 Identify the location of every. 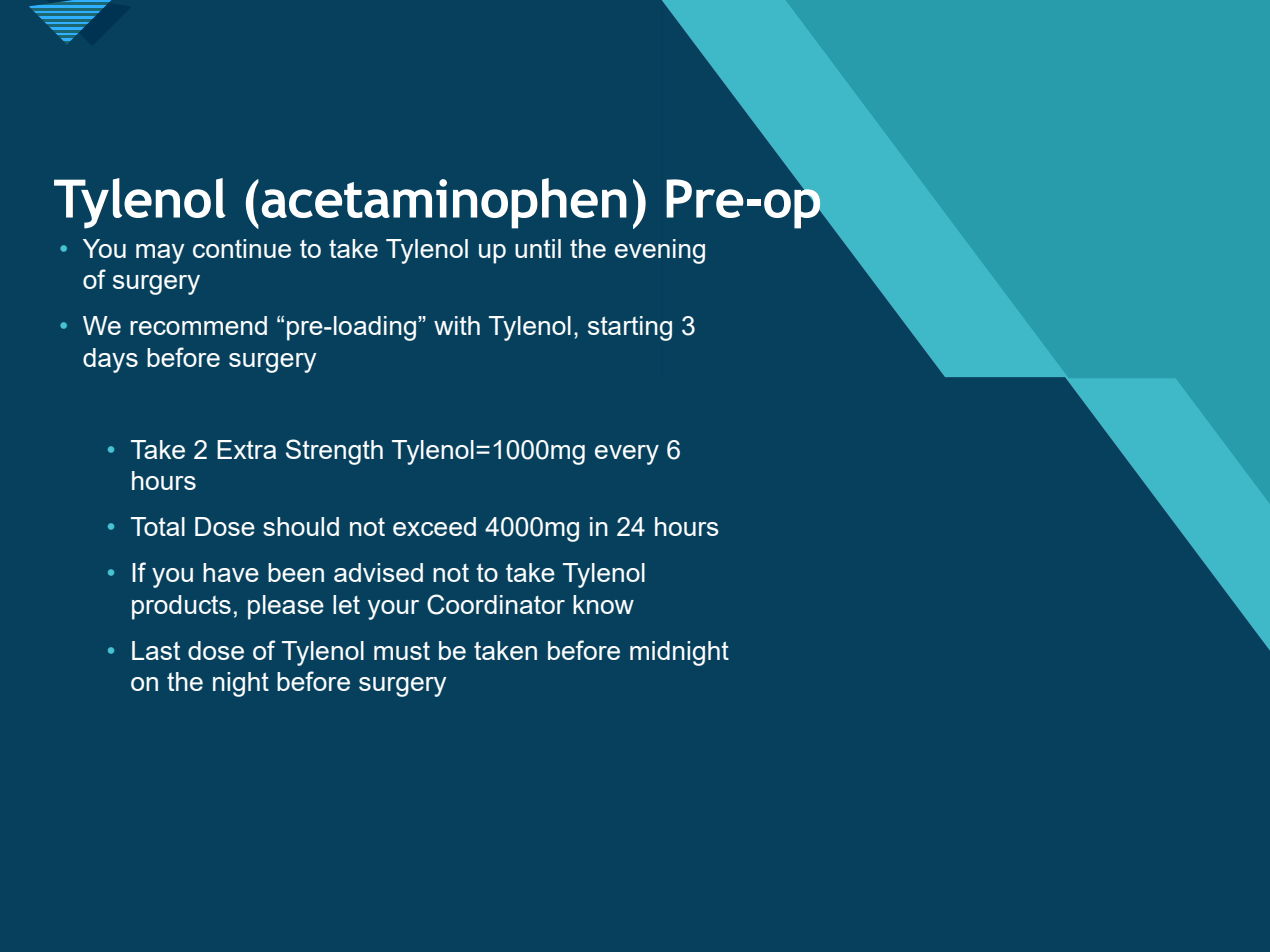
(627, 455).
